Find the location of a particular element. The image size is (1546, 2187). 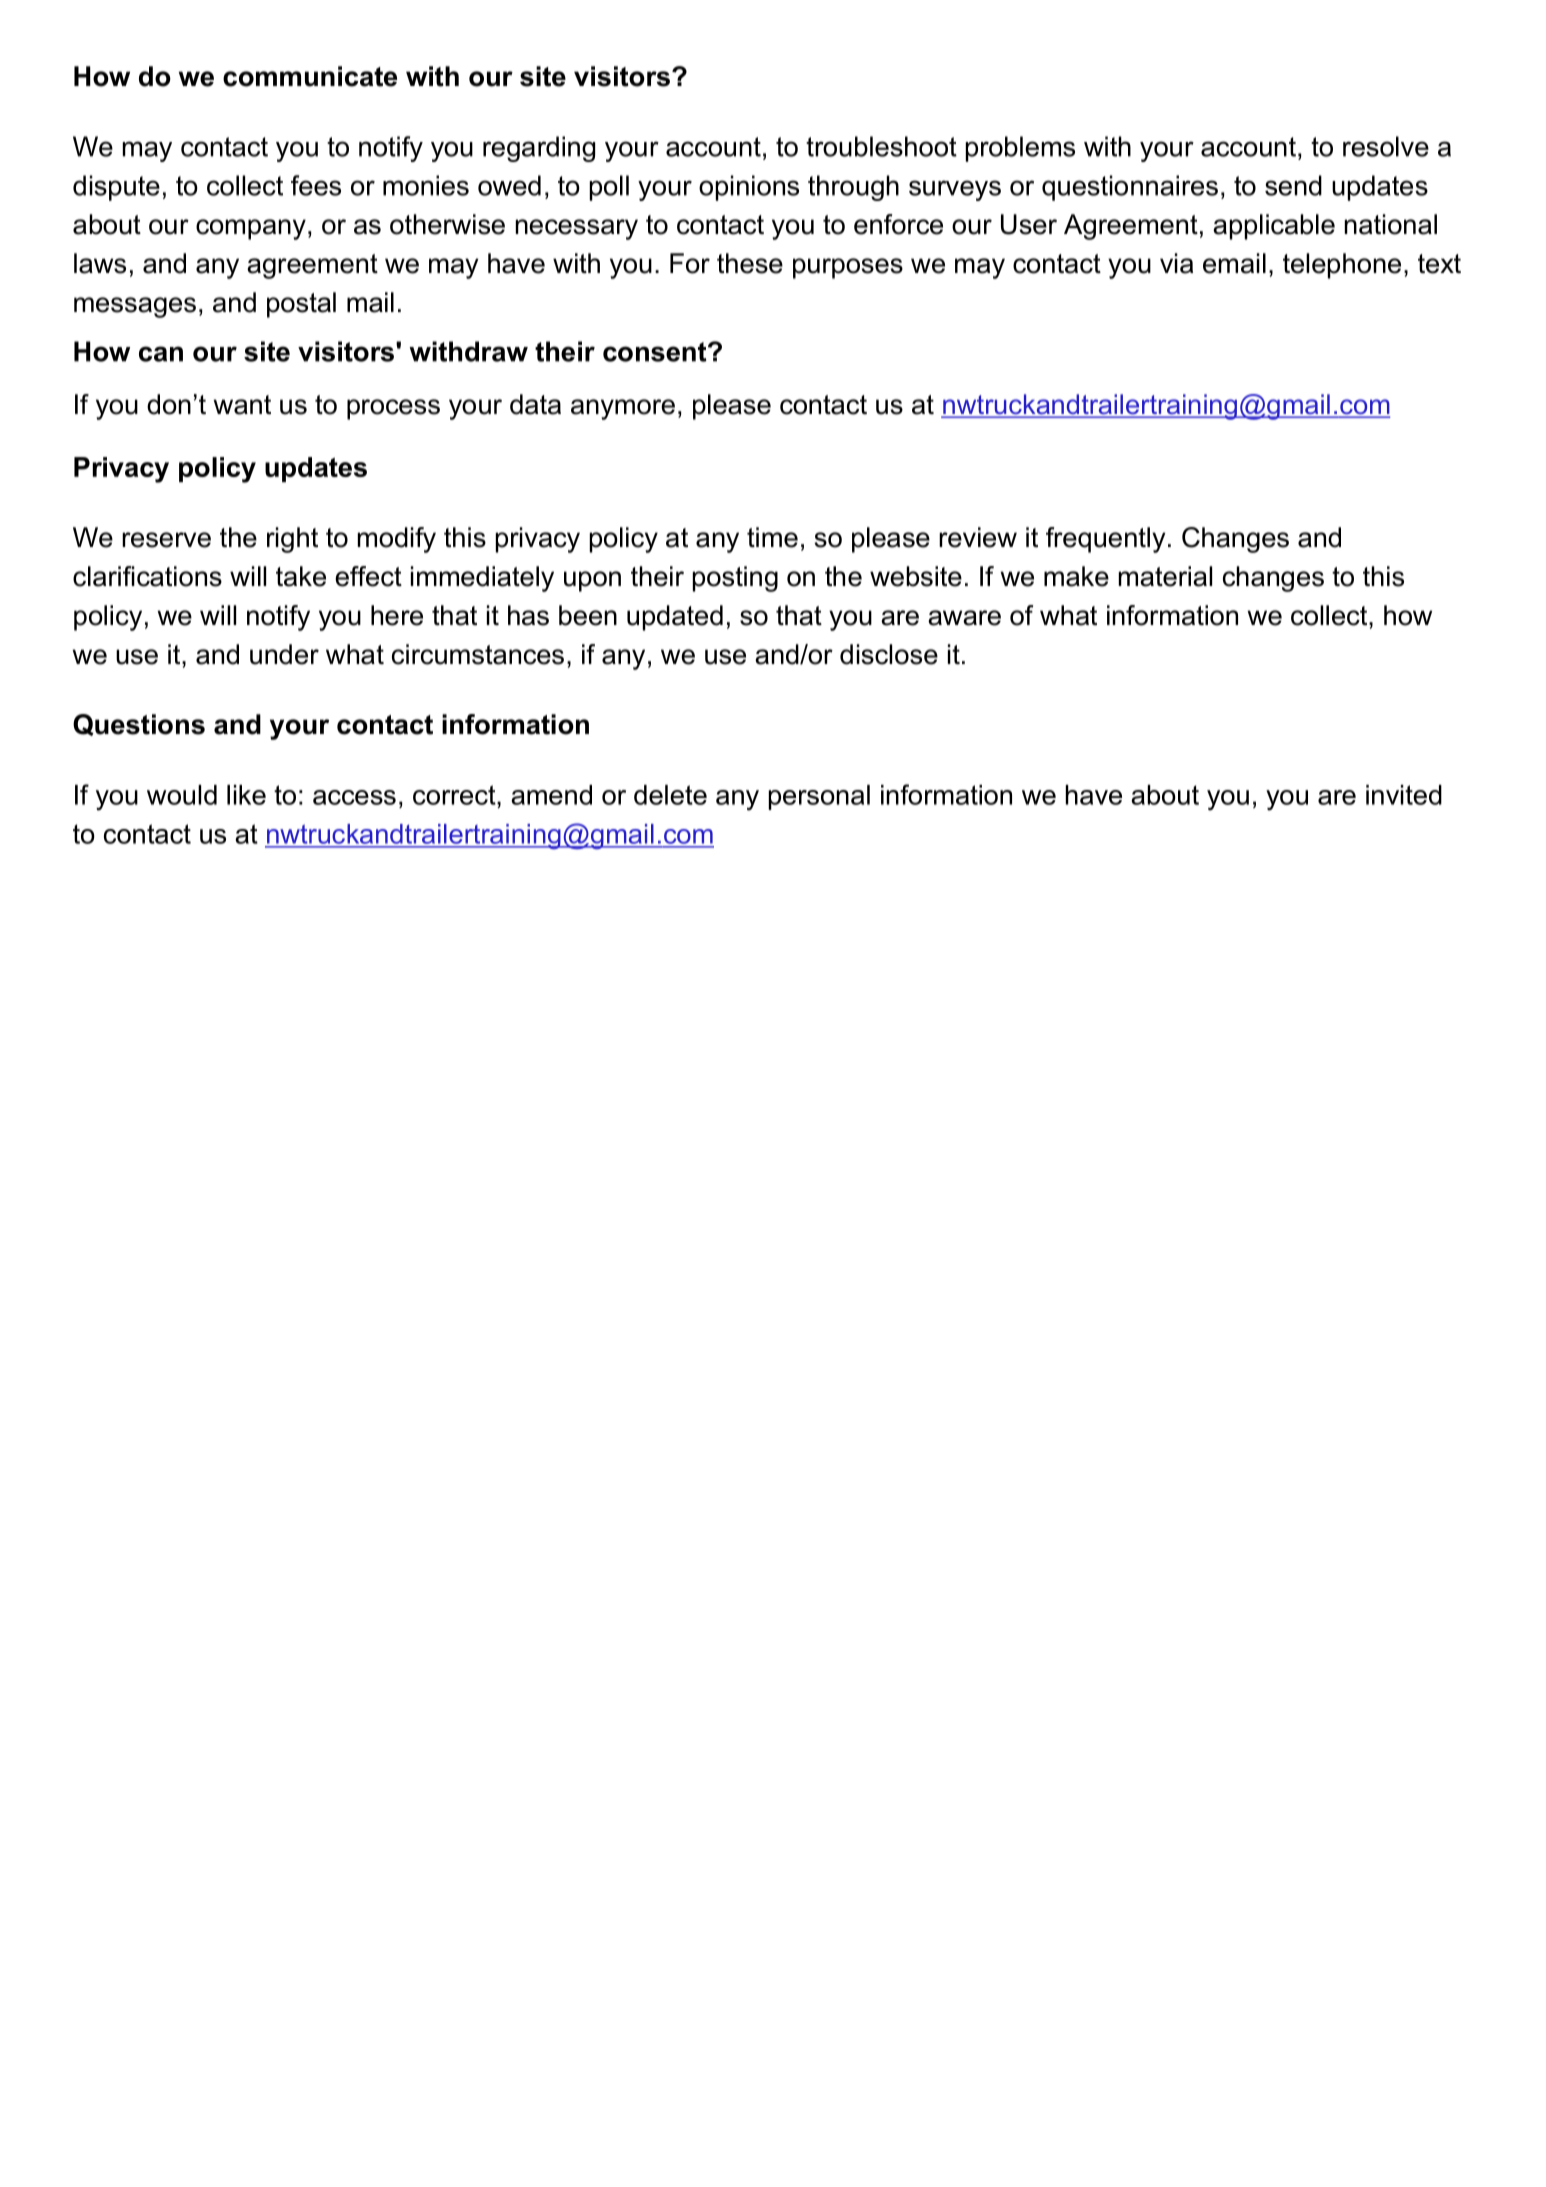

these is located at coordinates (750, 263).
